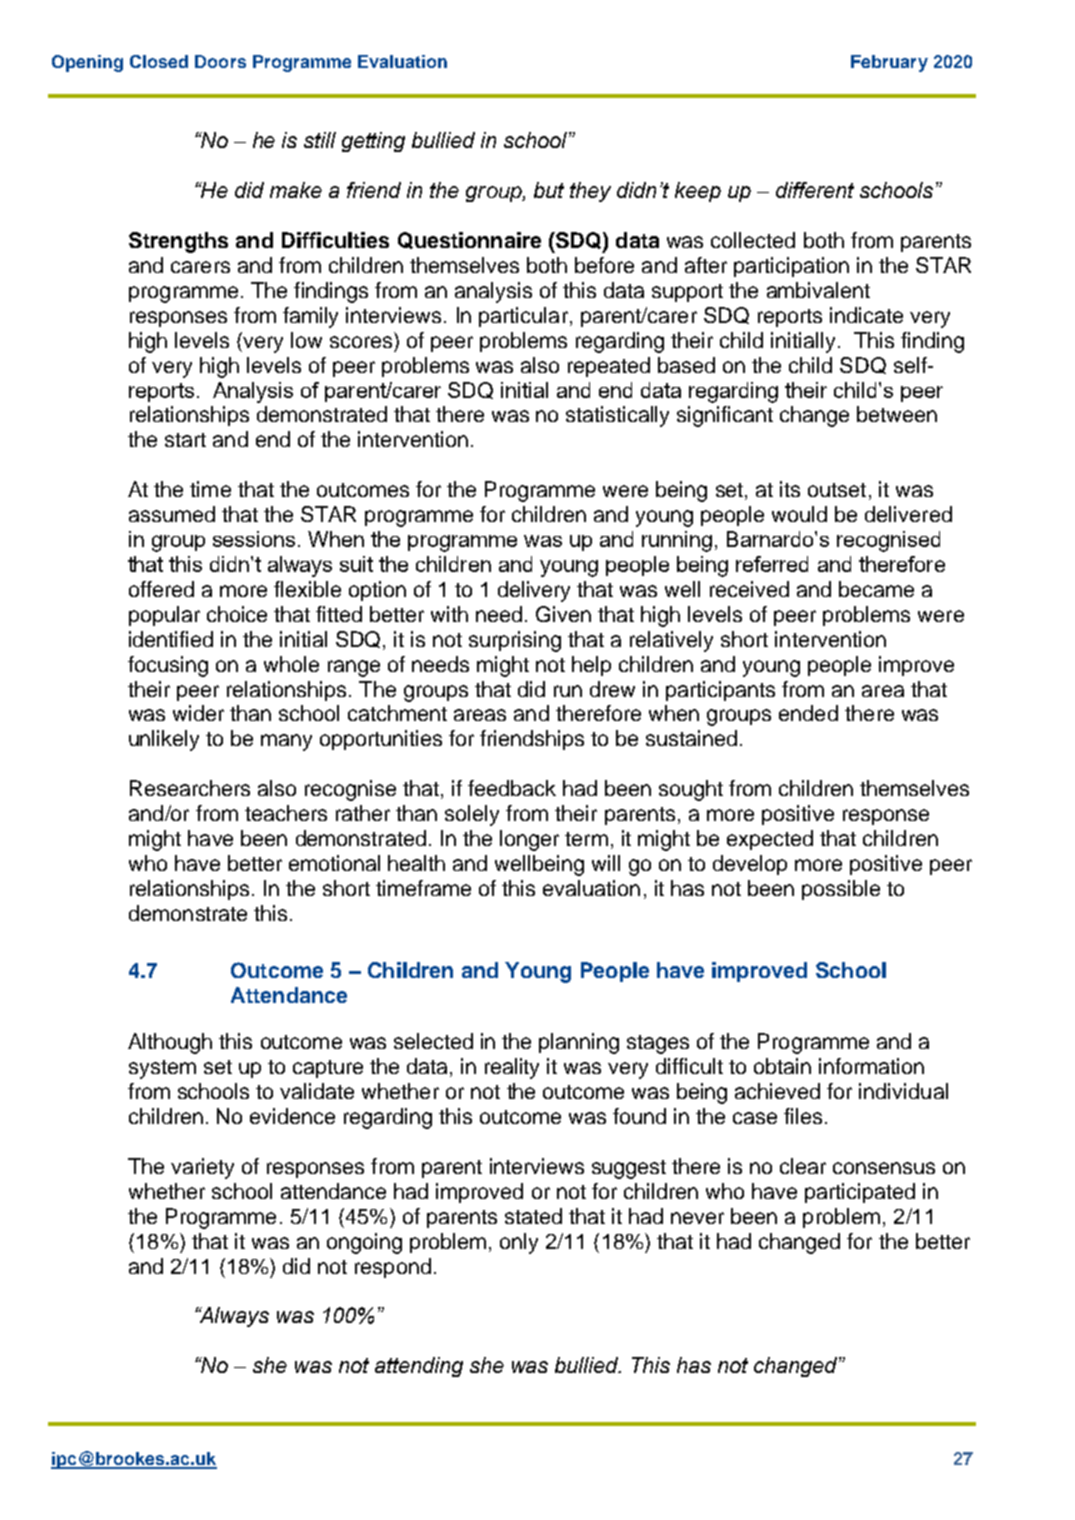  Describe the element at coordinates (782, 1066) in the image. I see `obtain` at that location.
